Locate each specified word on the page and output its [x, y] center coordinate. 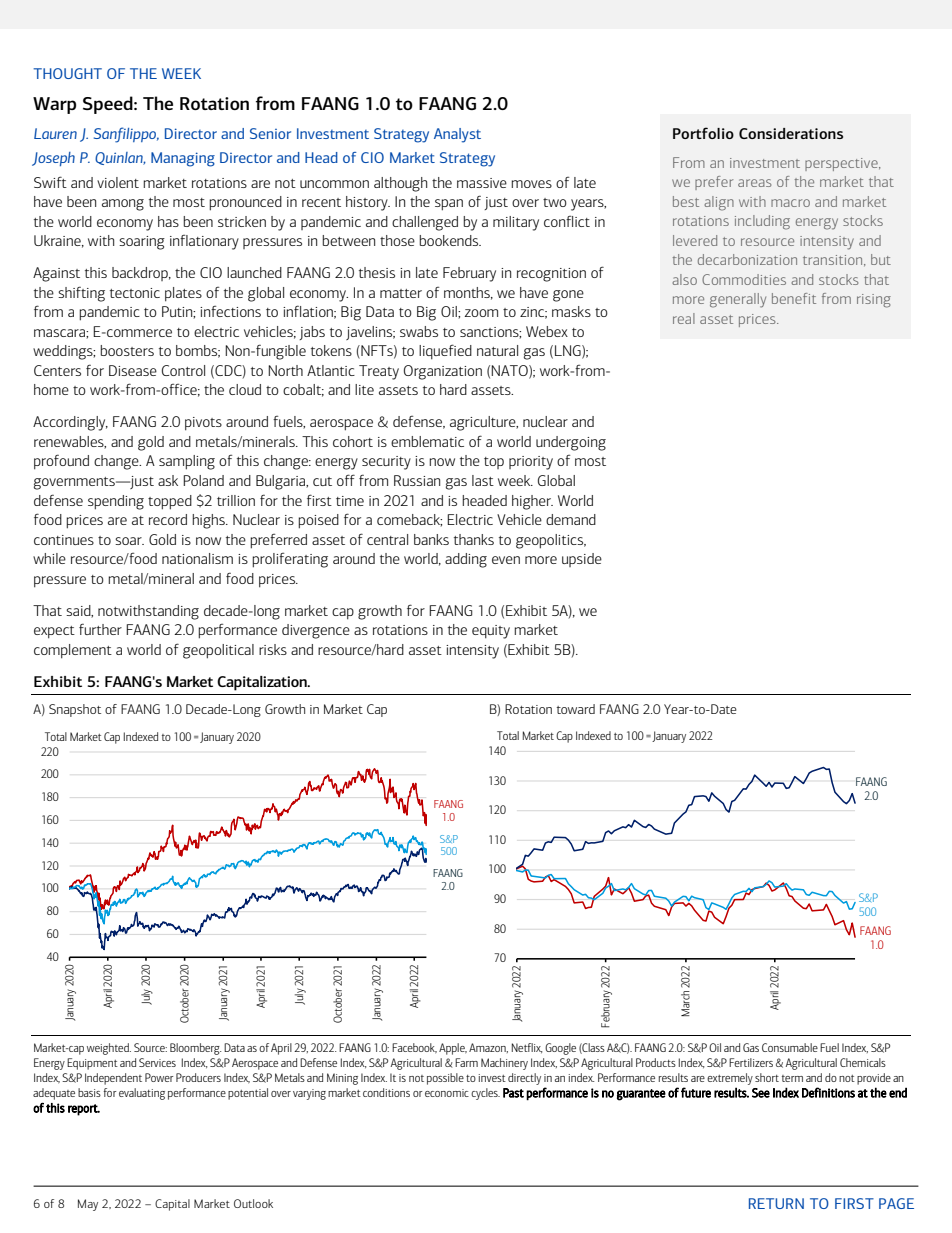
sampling [187, 462]
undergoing [571, 443]
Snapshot [75, 710]
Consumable [790, 1047]
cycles [485, 1094]
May [88, 1205]
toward [576, 709]
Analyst [457, 135]
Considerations [791, 133]
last [483, 480]
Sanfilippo [126, 135]
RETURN [776, 1203]
